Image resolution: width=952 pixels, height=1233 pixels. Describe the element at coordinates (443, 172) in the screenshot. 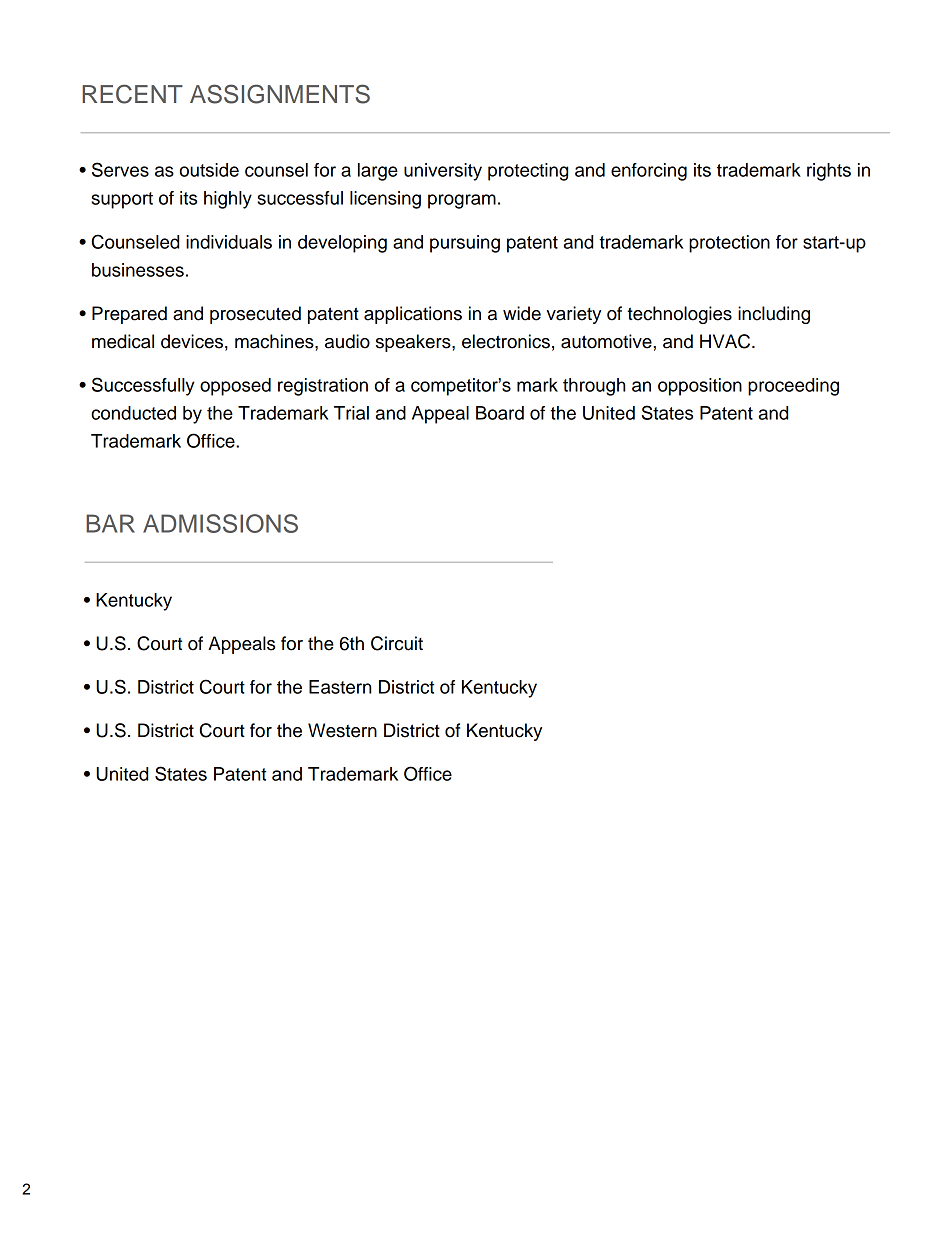

I see `university` at that location.
